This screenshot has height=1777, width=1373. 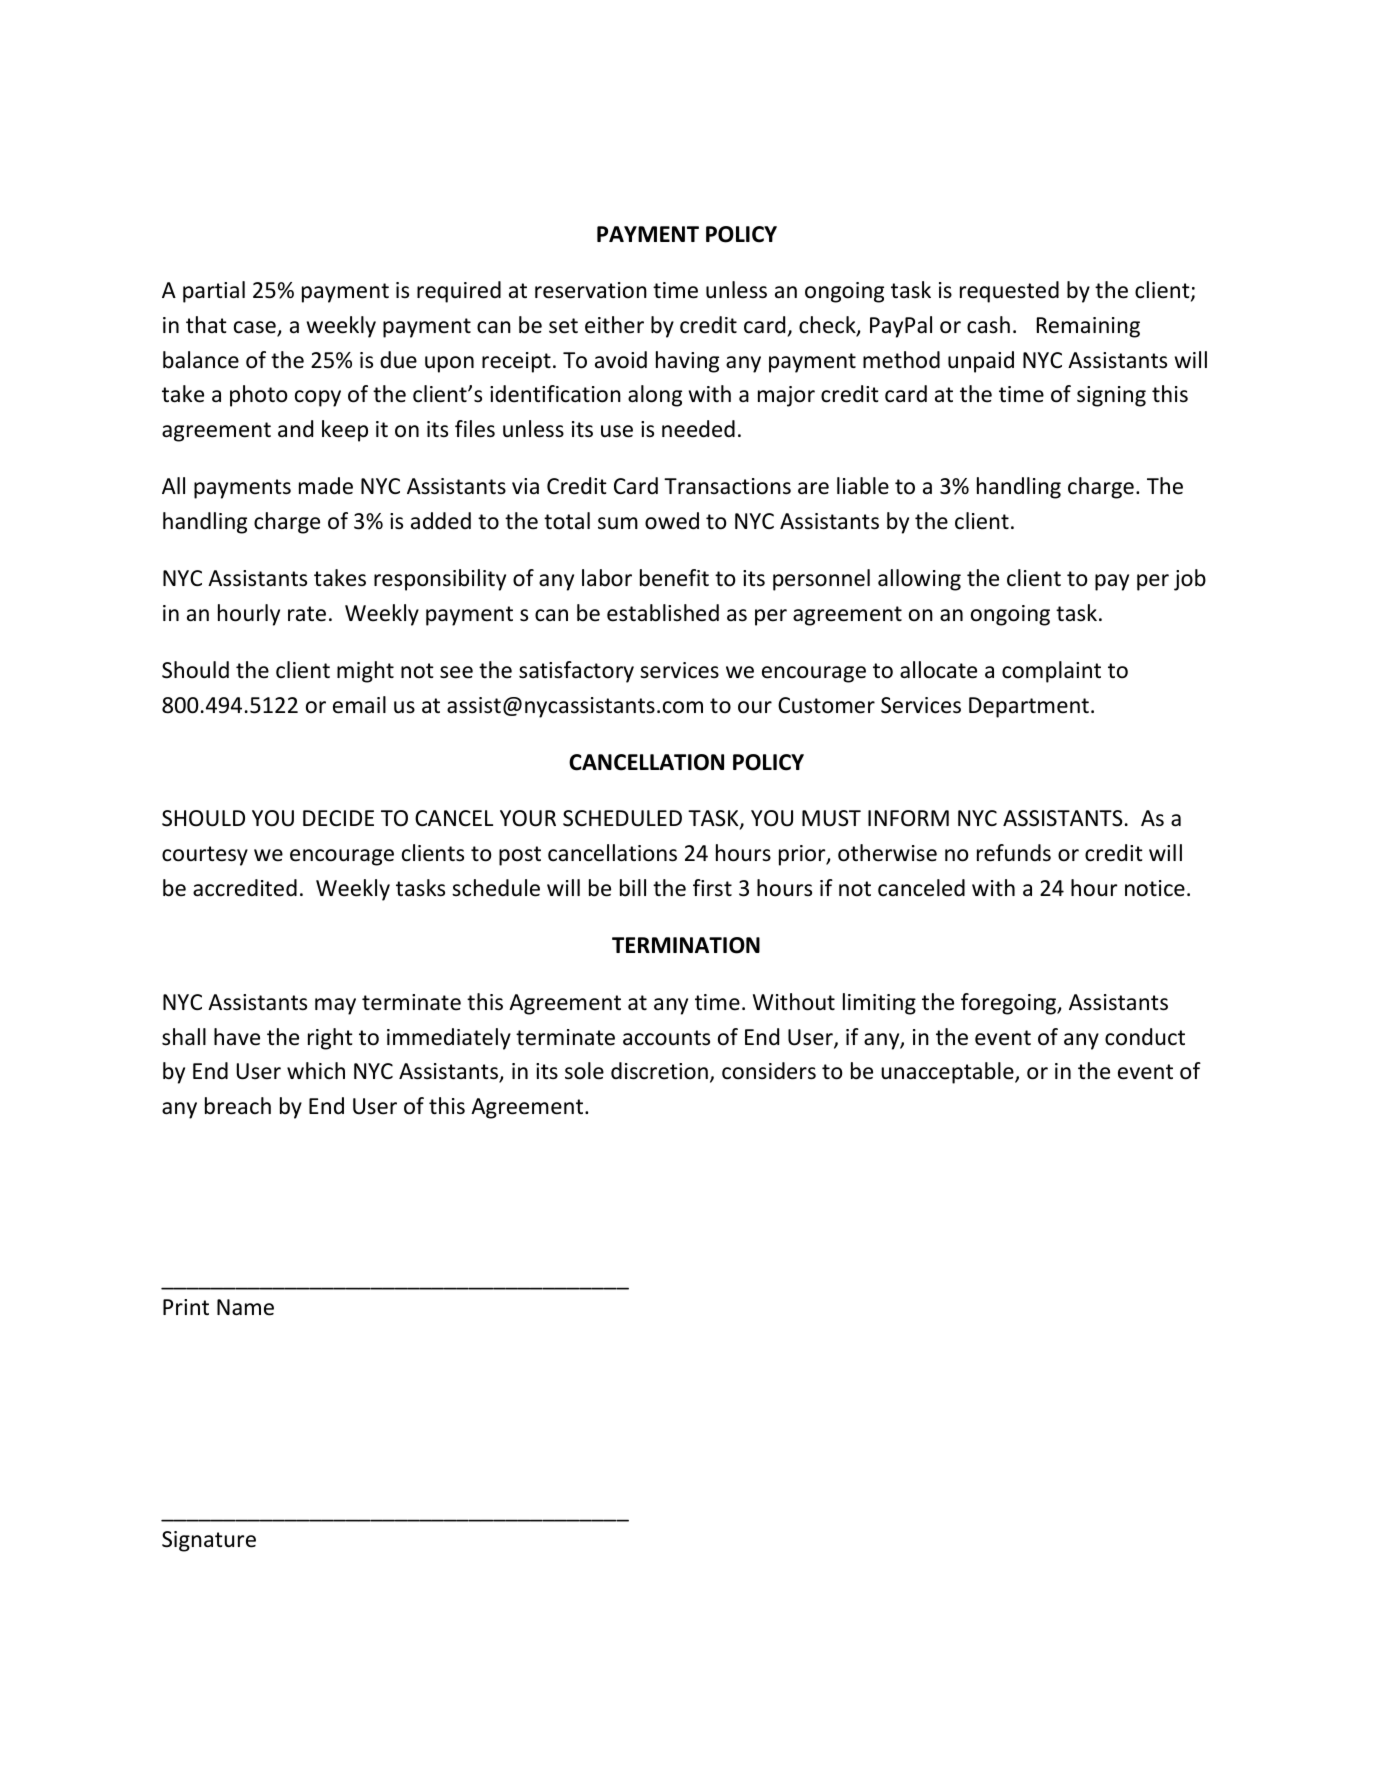 I want to click on having, so click(x=687, y=362).
